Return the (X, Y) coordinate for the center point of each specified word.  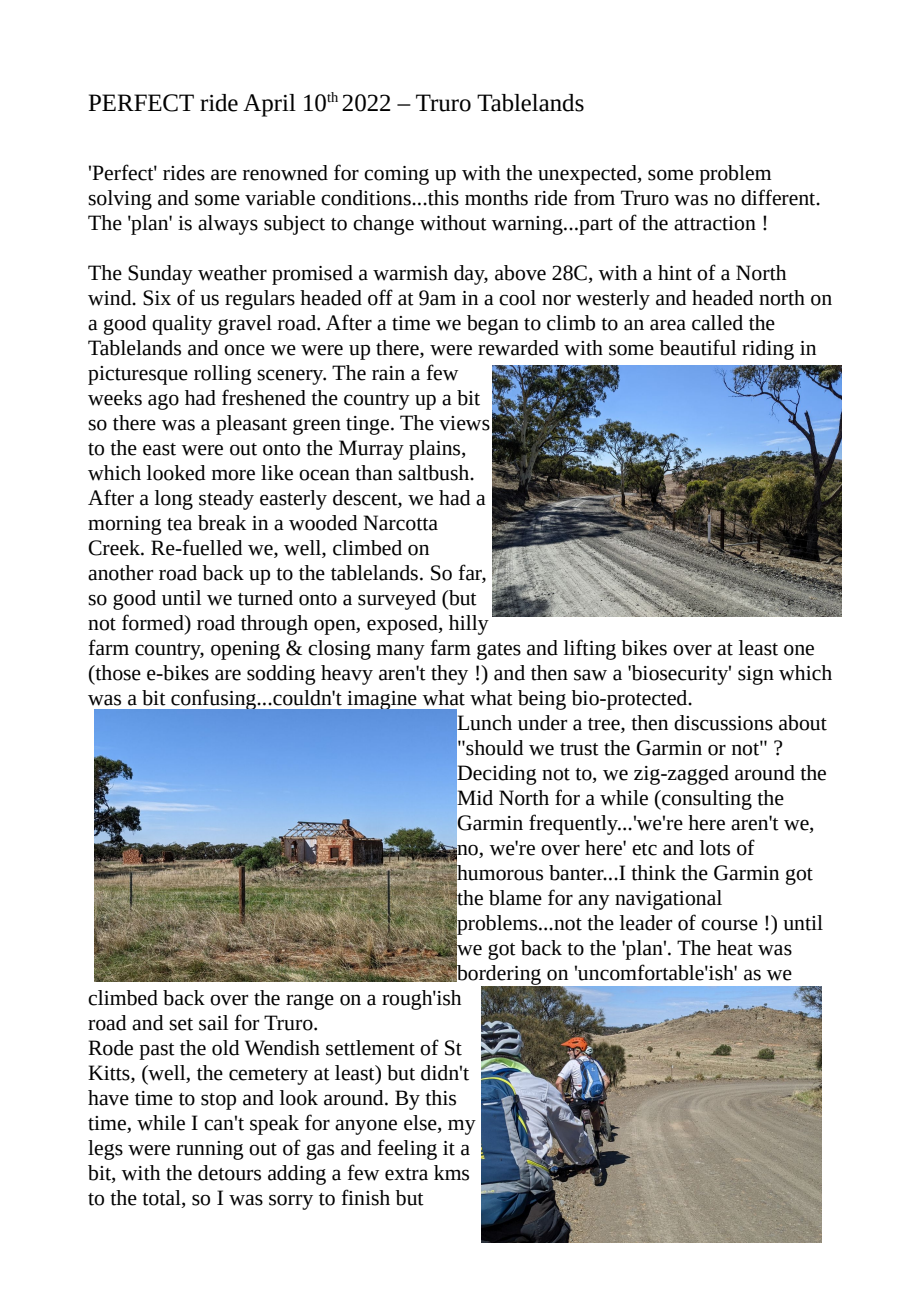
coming (396, 175)
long (174, 500)
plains (436, 450)
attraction (715, 223)
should (493, 748)
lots (715, 848)
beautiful (697, 347)
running (210, 1150)
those (117, 673)
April (269, 105)
